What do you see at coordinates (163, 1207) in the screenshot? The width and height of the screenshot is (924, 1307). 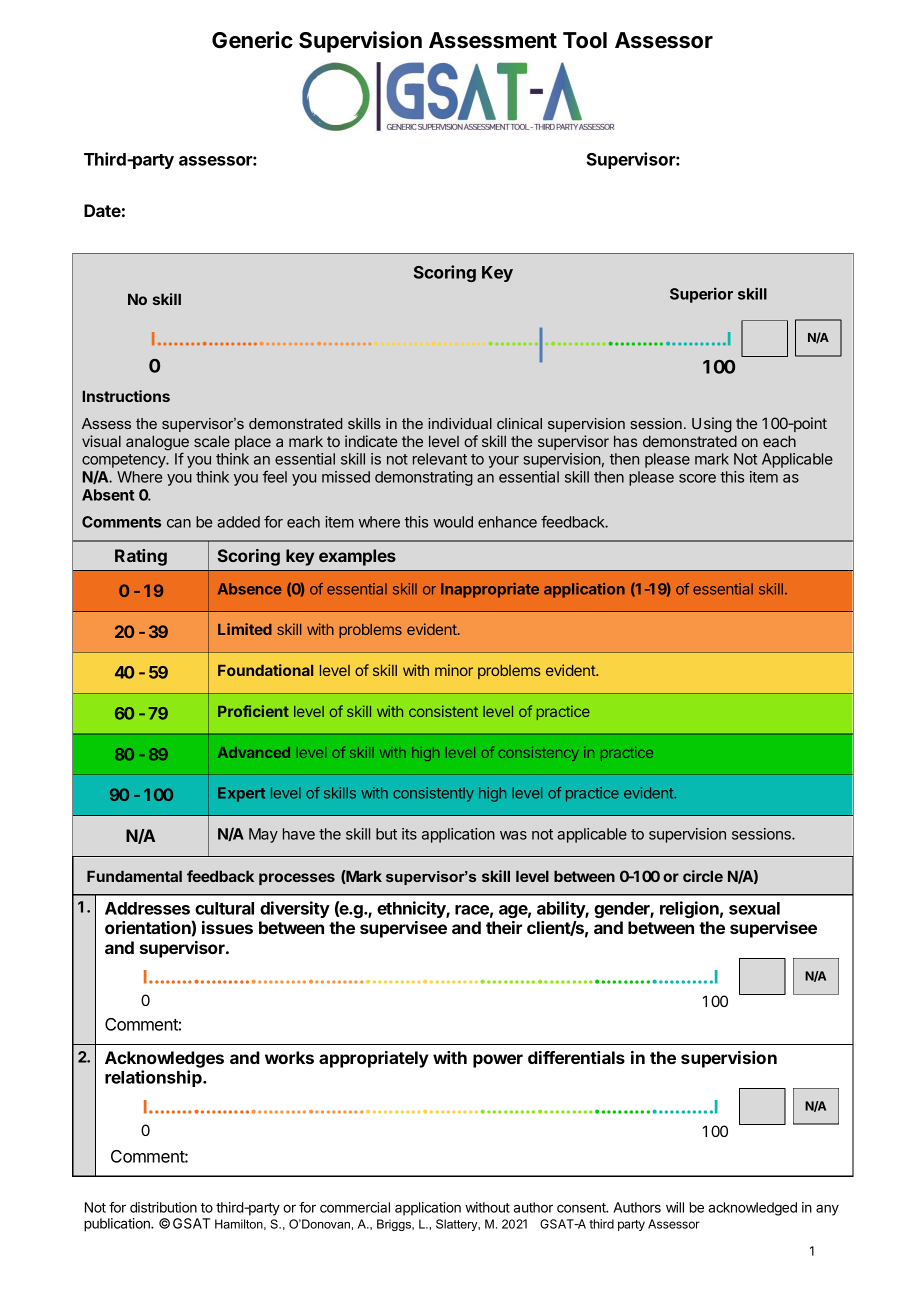 I see `distribution` at bounding box center [163, 1207].
